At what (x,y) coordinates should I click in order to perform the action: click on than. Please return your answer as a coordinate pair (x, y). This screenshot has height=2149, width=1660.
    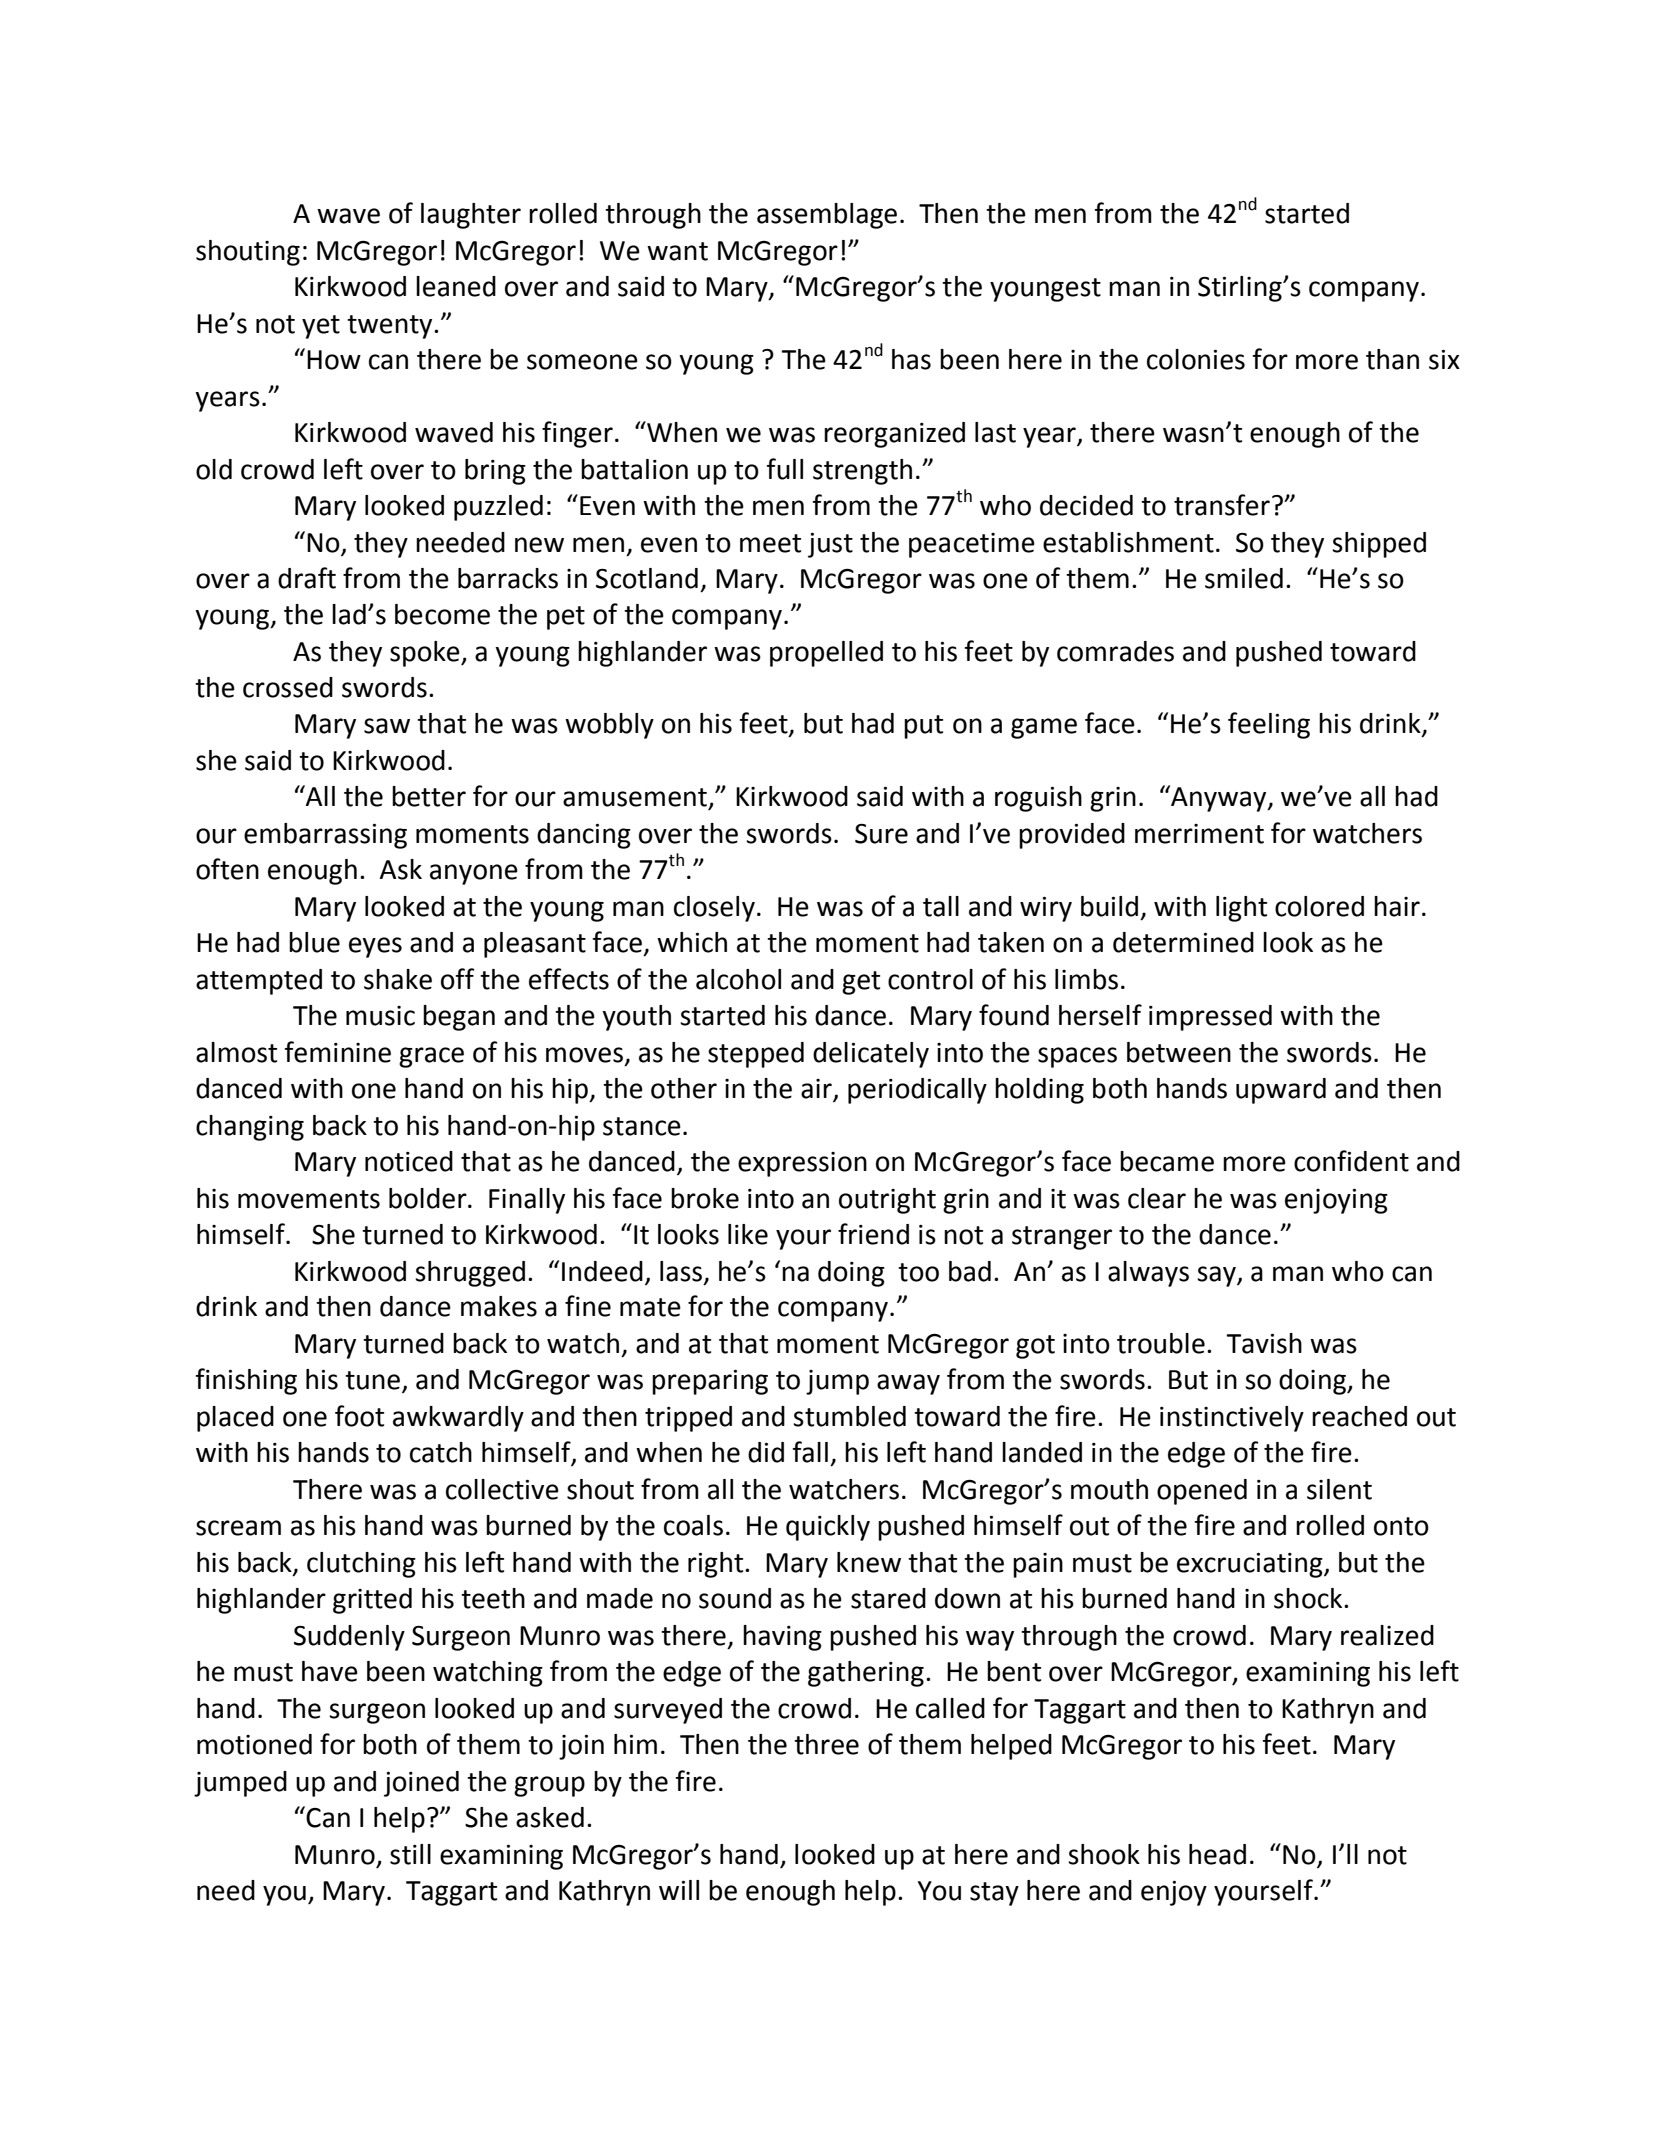
    Looking at the image, I should click on (1392, 359).
